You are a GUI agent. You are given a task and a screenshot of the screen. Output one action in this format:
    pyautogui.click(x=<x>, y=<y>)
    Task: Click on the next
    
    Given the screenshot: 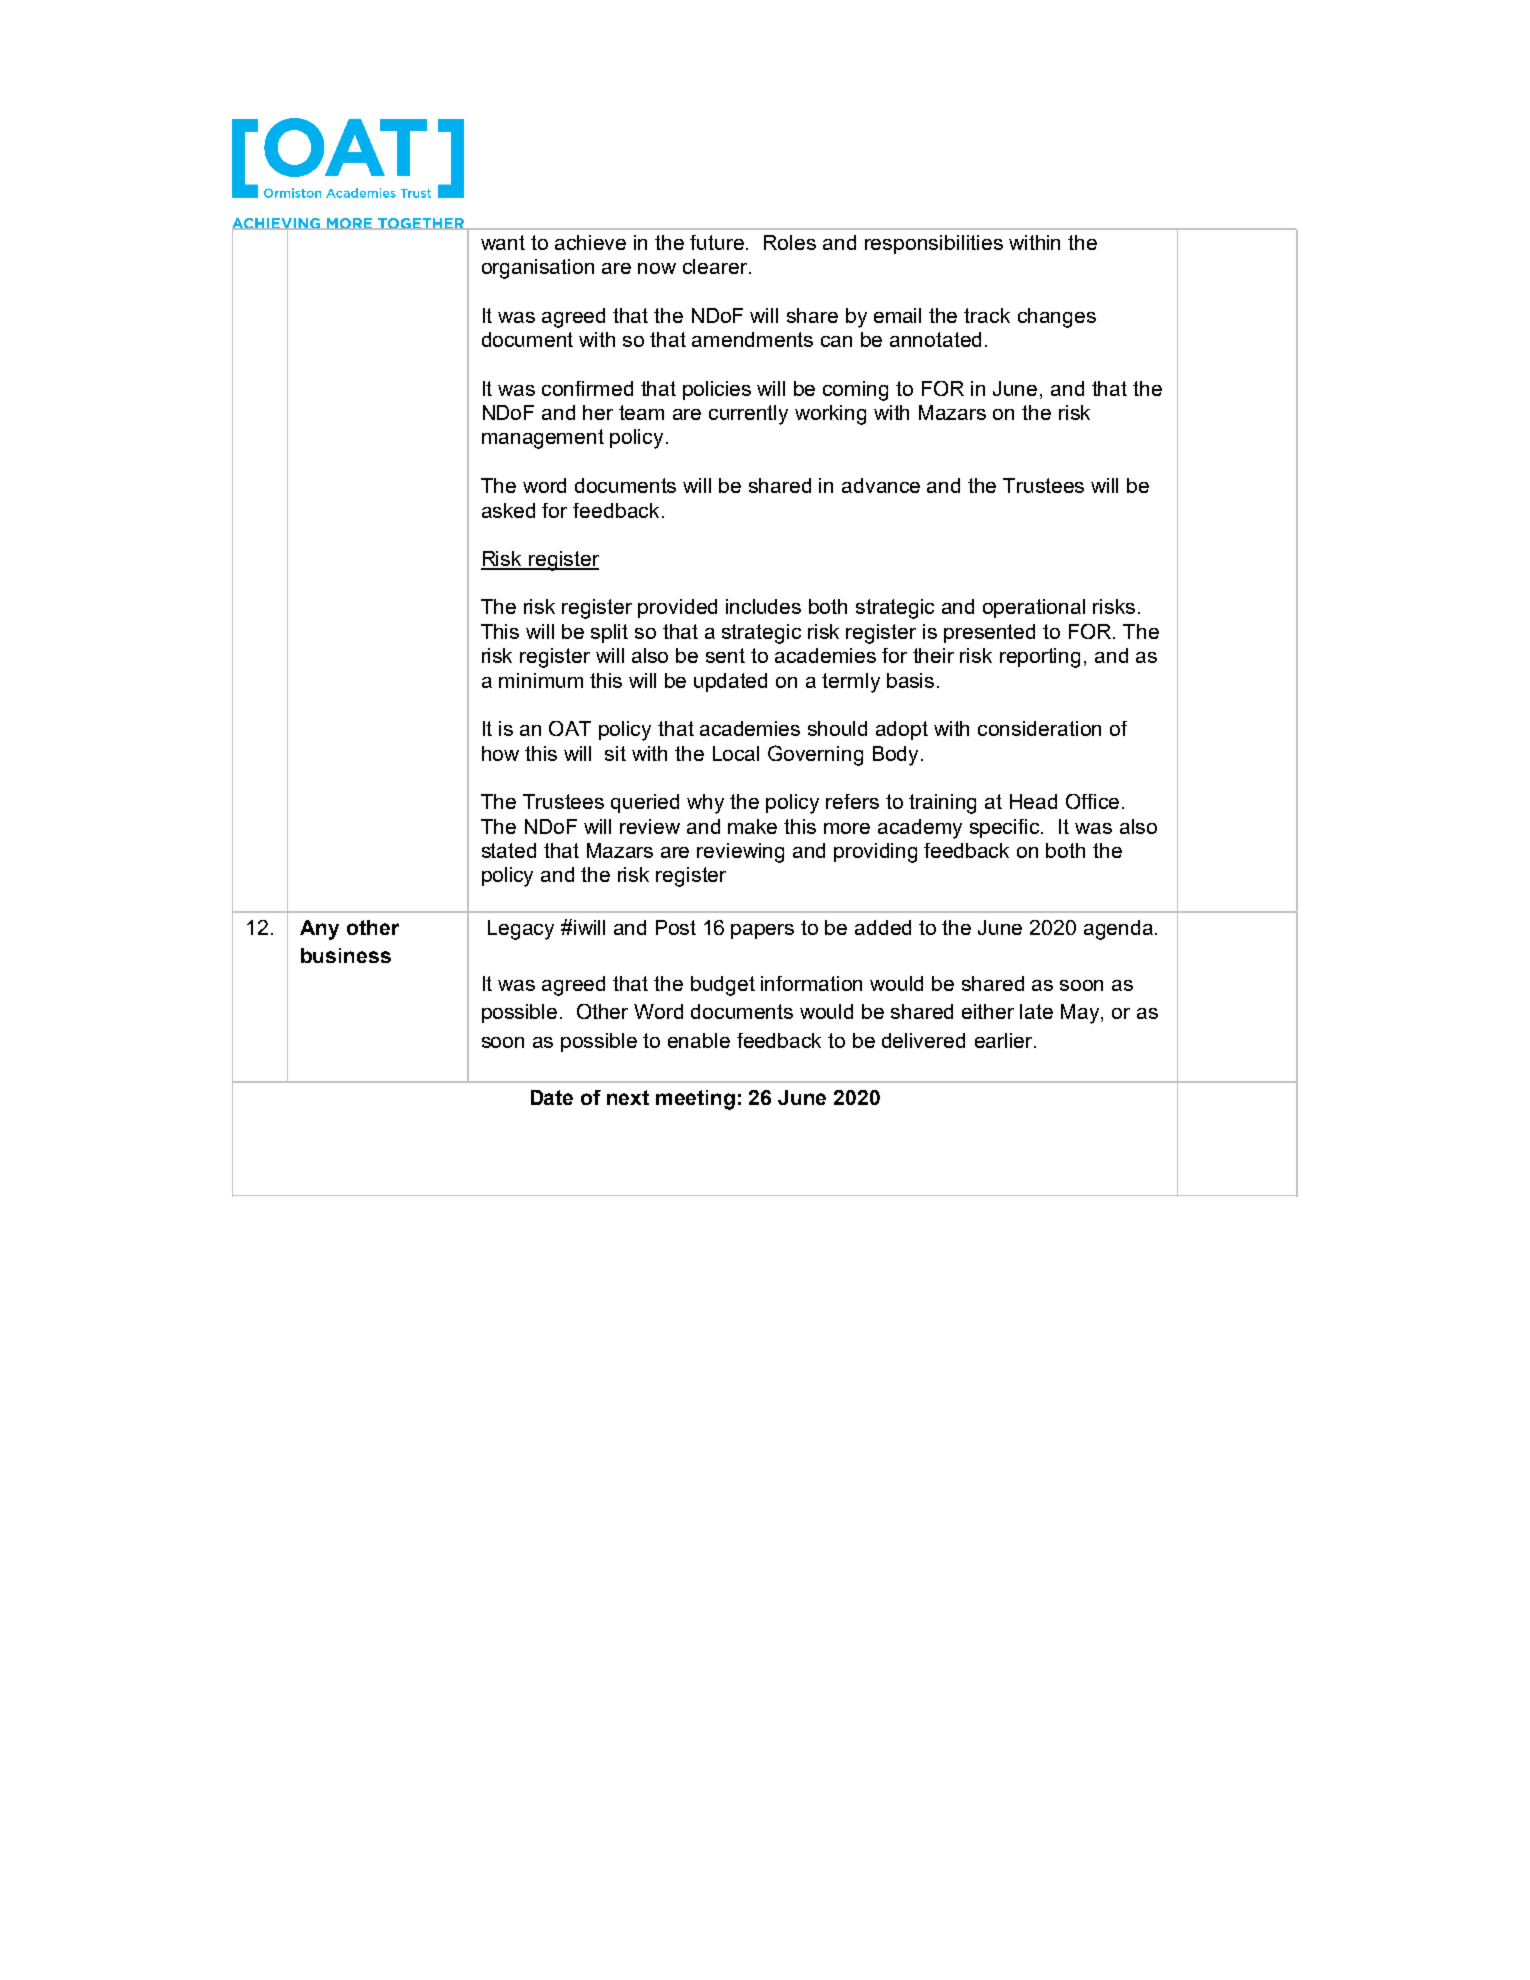 What is the action you would take?
    pyautogui.click(x=628, y=1097)
